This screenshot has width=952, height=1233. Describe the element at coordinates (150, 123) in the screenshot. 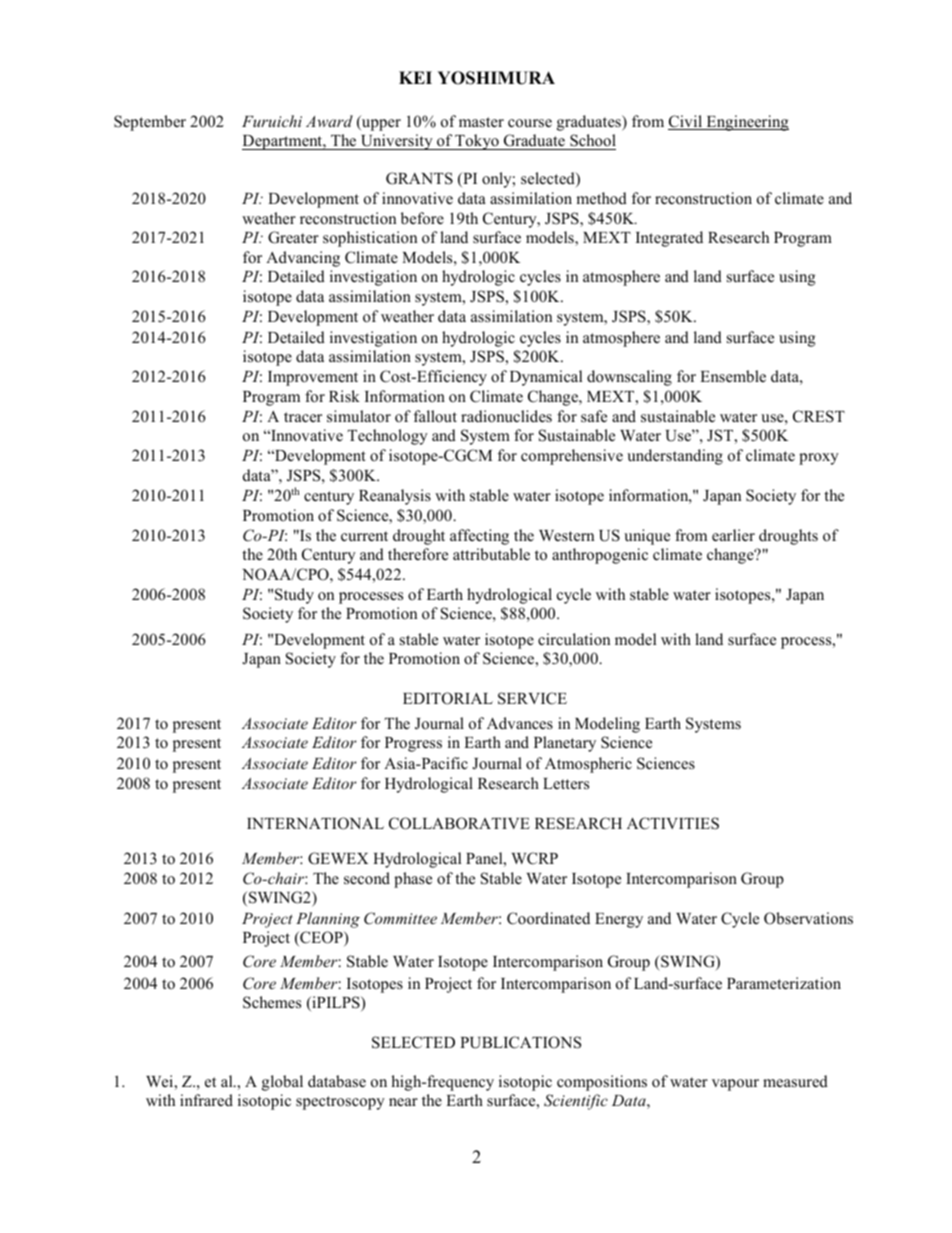

I see `September` at that location.
